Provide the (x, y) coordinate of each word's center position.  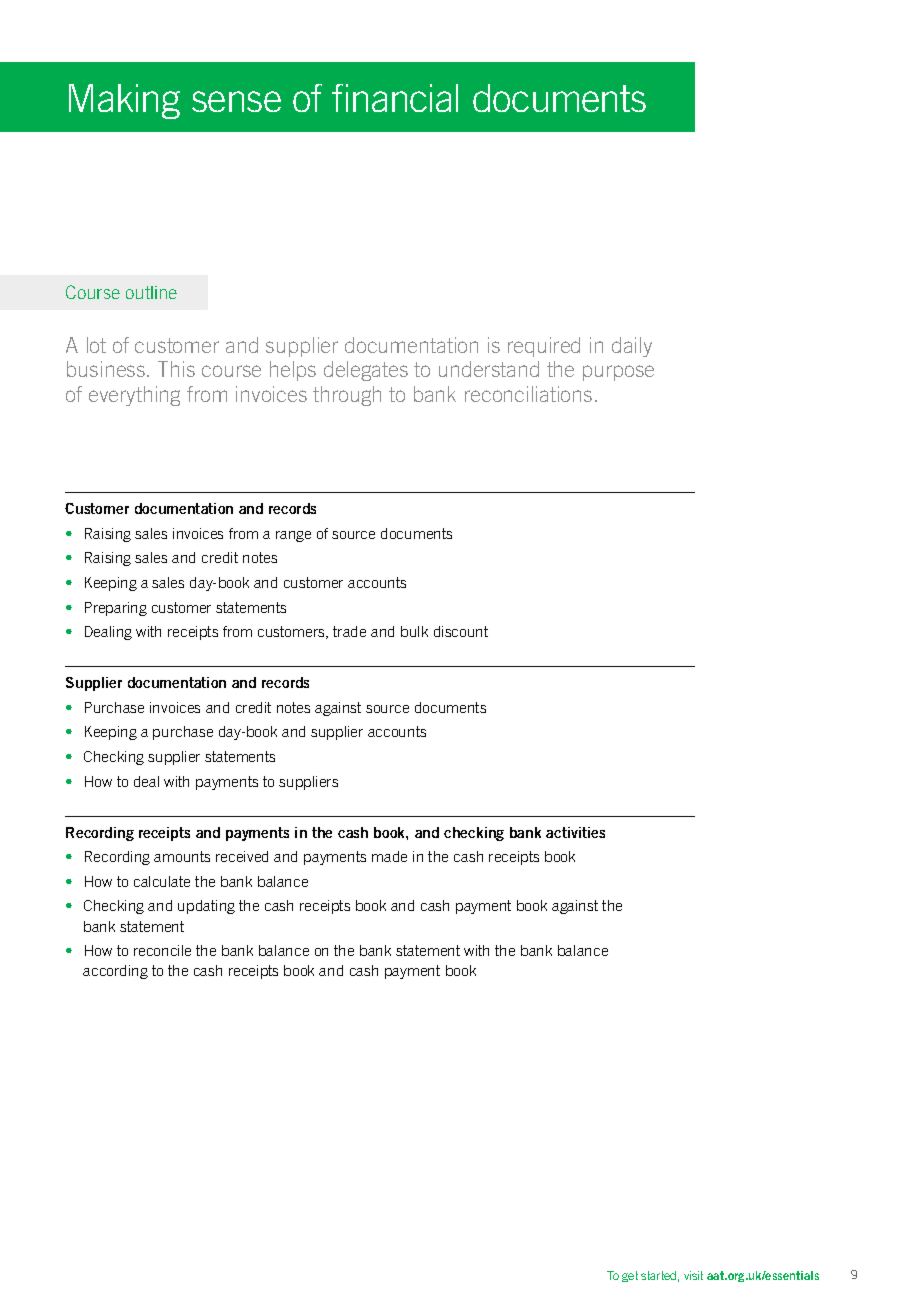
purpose (618, 373)
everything (134, 396)
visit (693, 1275)
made (389, 856)
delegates (366, 371)
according (115, 972)
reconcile (162, 950)
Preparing (116, 609)
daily (632, 347)
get (630, 1276)
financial (395, 98)
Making (124, 101)
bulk (414, 631)
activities (575, 832)
